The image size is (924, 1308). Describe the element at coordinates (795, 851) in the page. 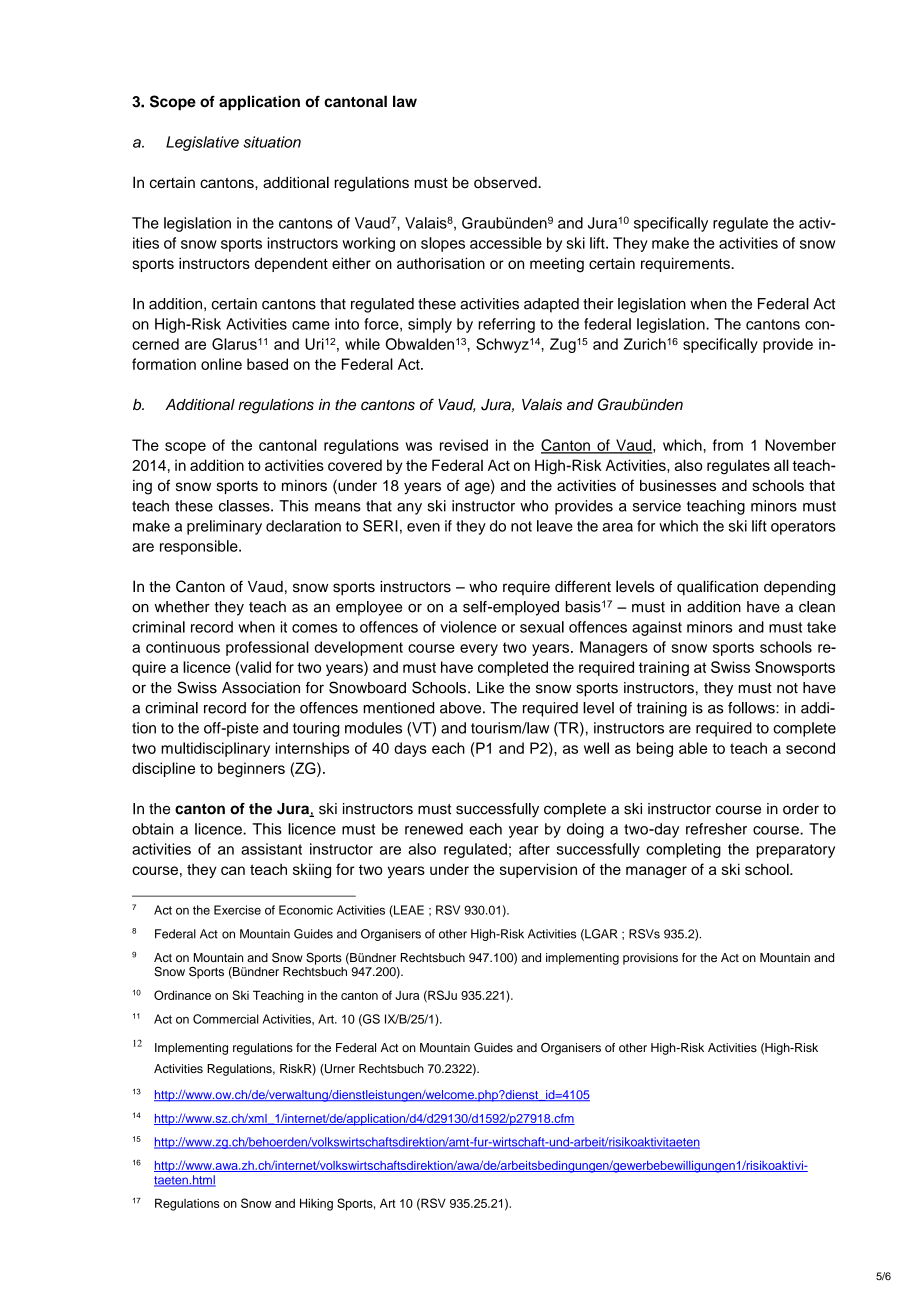

I see `preparatory` at that location.
